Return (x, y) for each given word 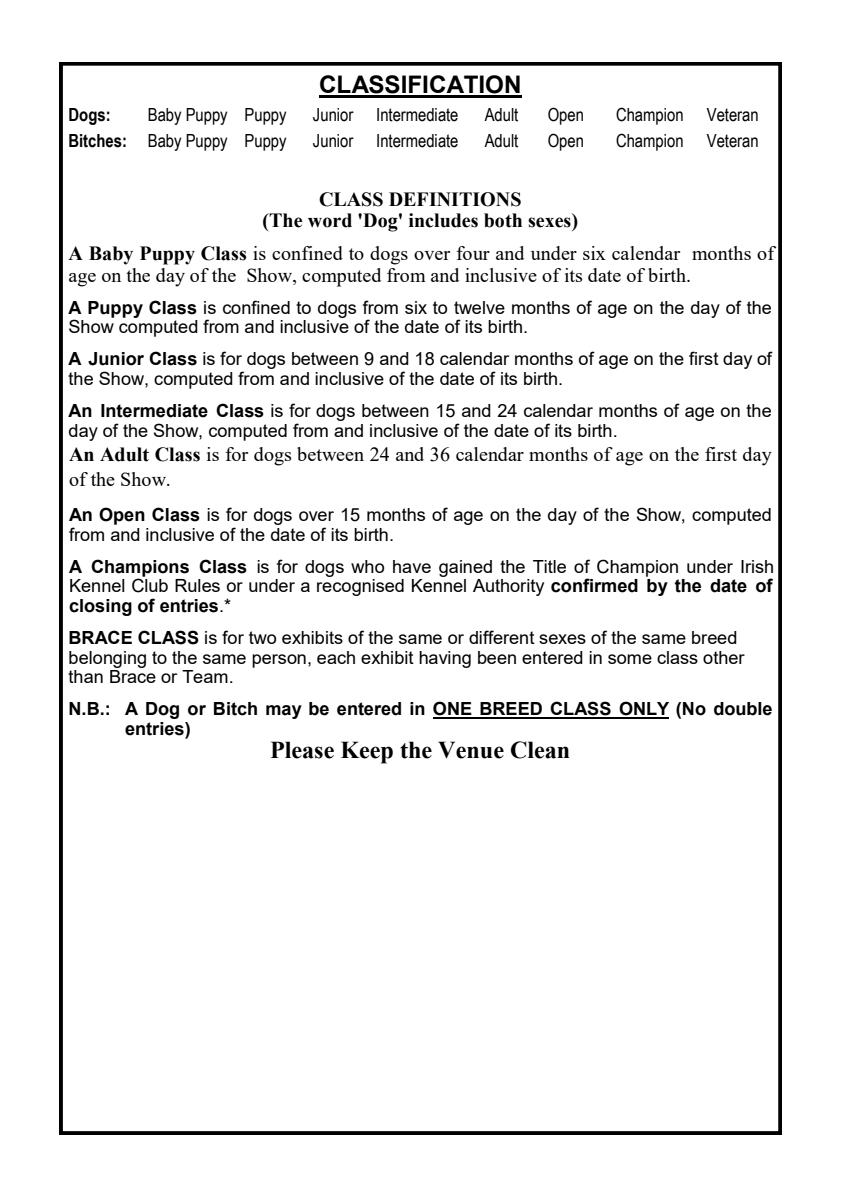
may (284, 712)
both (503, 220)
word (330, 220)
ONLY (643, 709)
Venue (471, 750)
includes (443, 220)
